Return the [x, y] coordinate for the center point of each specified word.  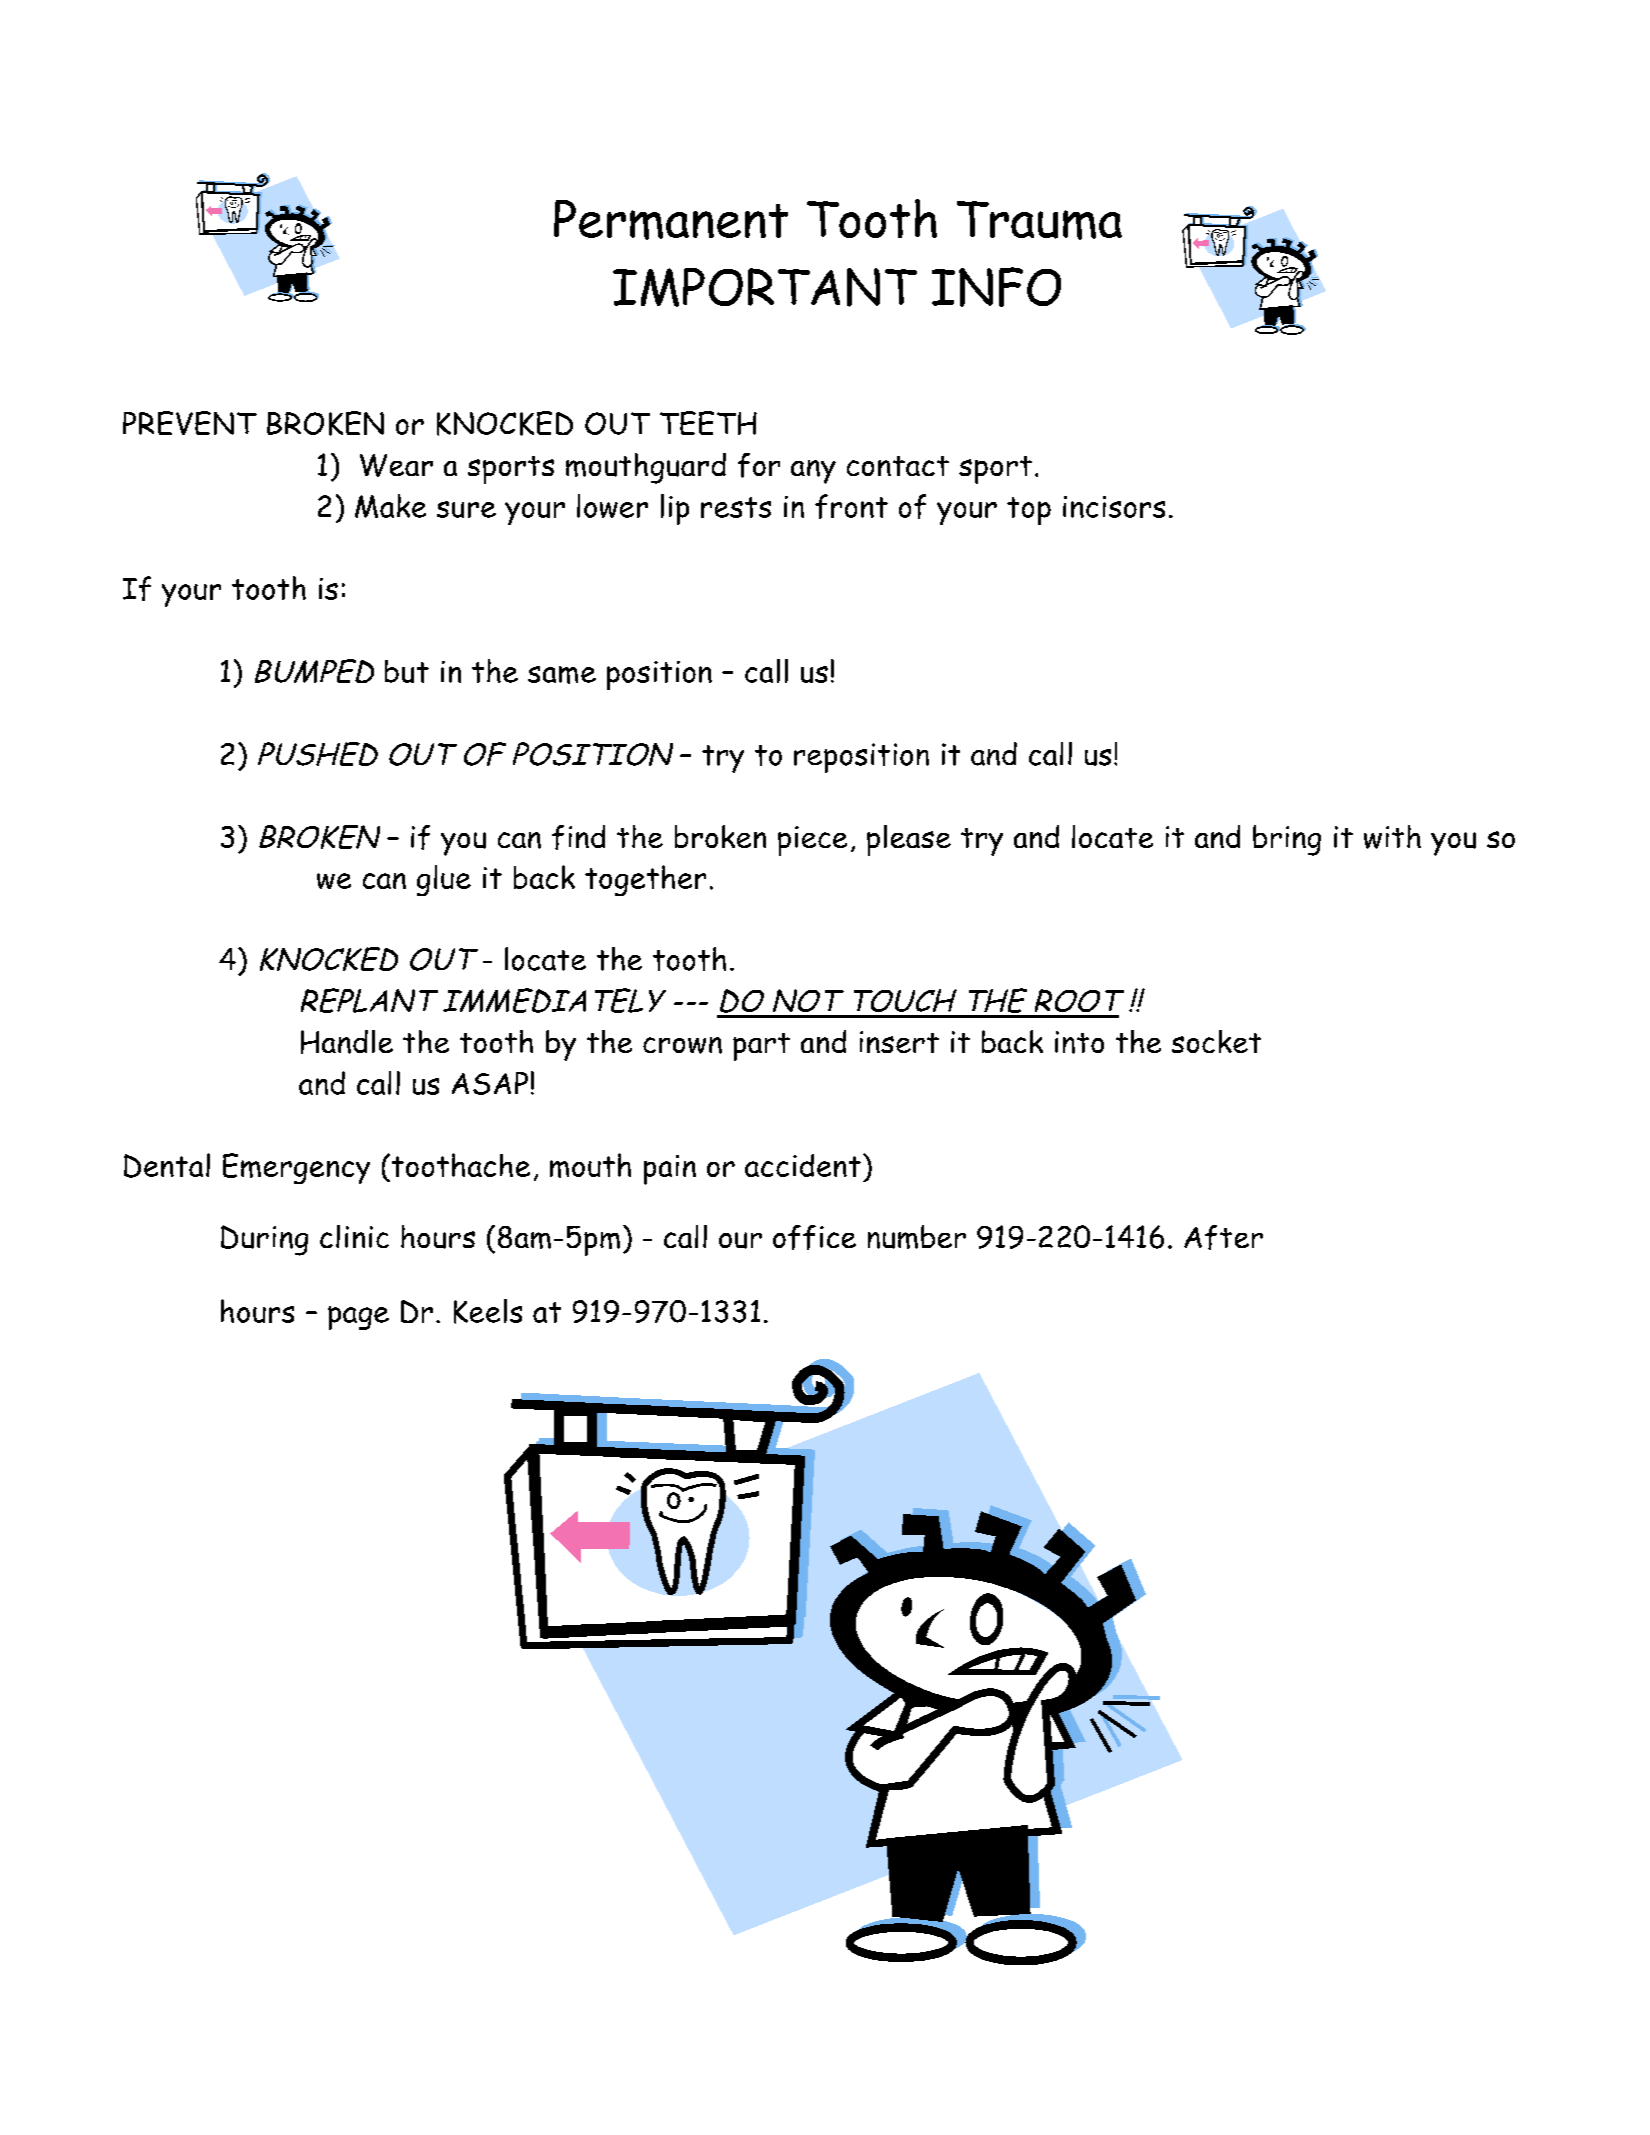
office [814, 1237]
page [358, 1318]
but [407, 671]
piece [812, 841]
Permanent [671, 220]
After [1223, 1237]
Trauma [1039, 220]
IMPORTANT [765, 287]
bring [1287, 840]
